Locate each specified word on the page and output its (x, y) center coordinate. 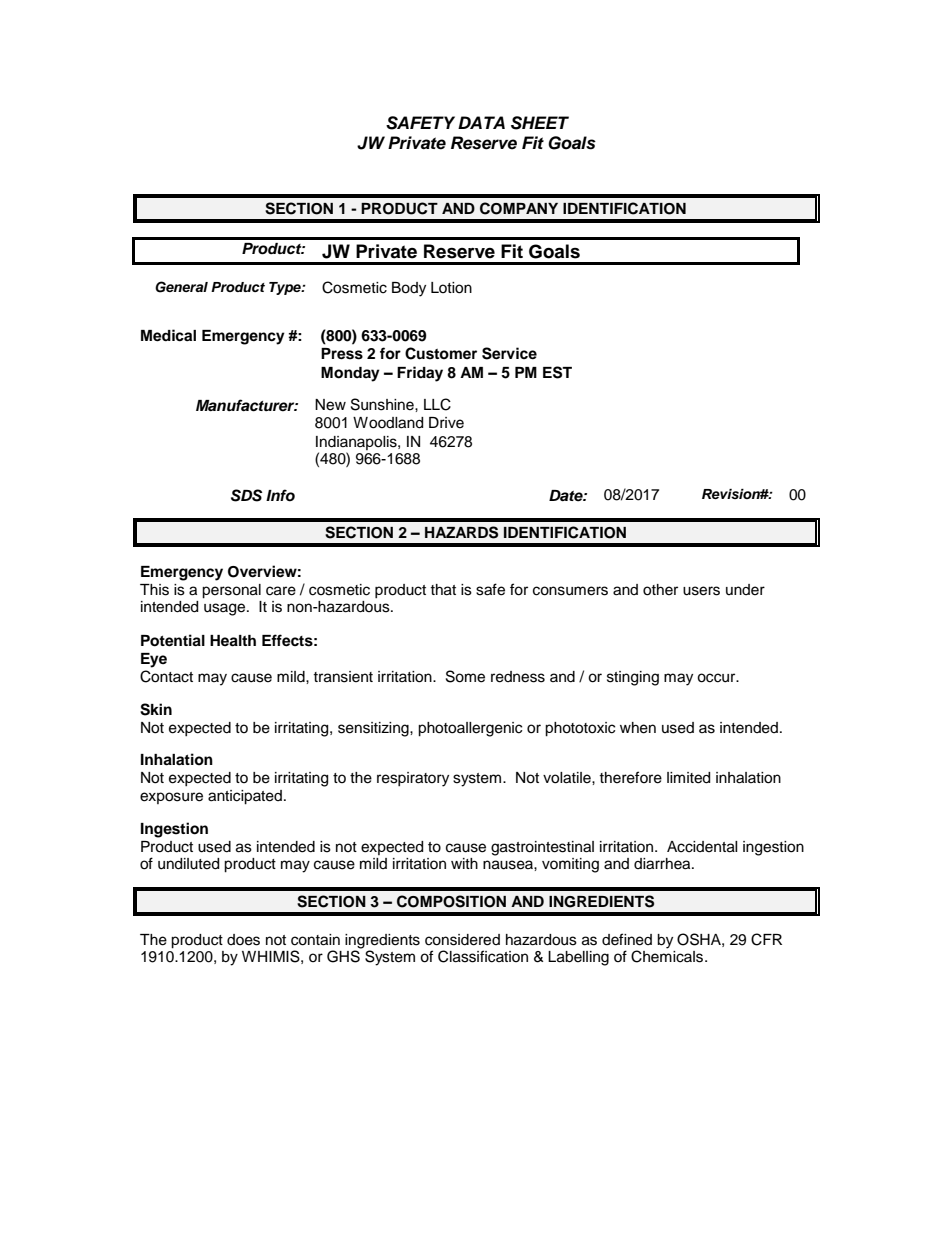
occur (717, 678)
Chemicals (668, 956)
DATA (481, 122)
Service (509, 353)
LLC (437, 404)
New (330, 405)
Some (465, 676)
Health (233, 641)
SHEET (540, 123)
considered (462, 940)
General (181, 287)
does (243, 940)
